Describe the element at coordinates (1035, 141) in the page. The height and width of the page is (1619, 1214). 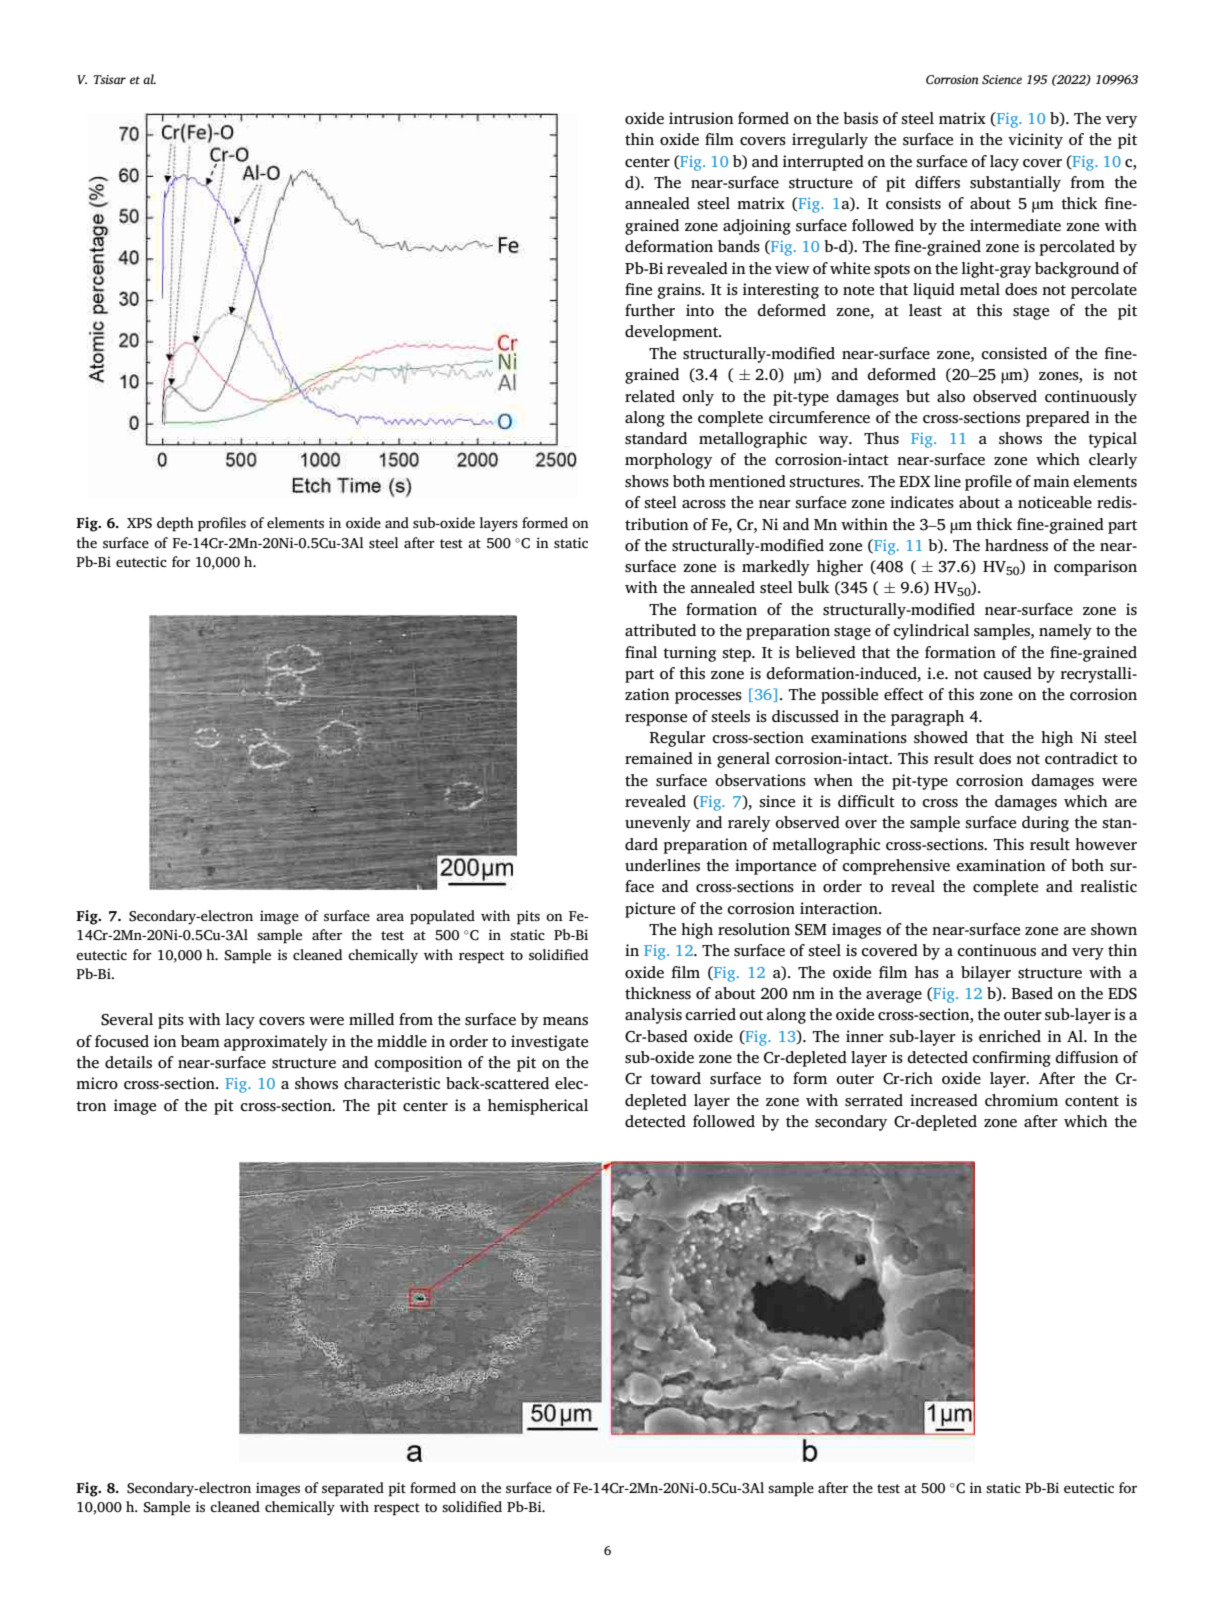
I see `vicinity` at that location.
